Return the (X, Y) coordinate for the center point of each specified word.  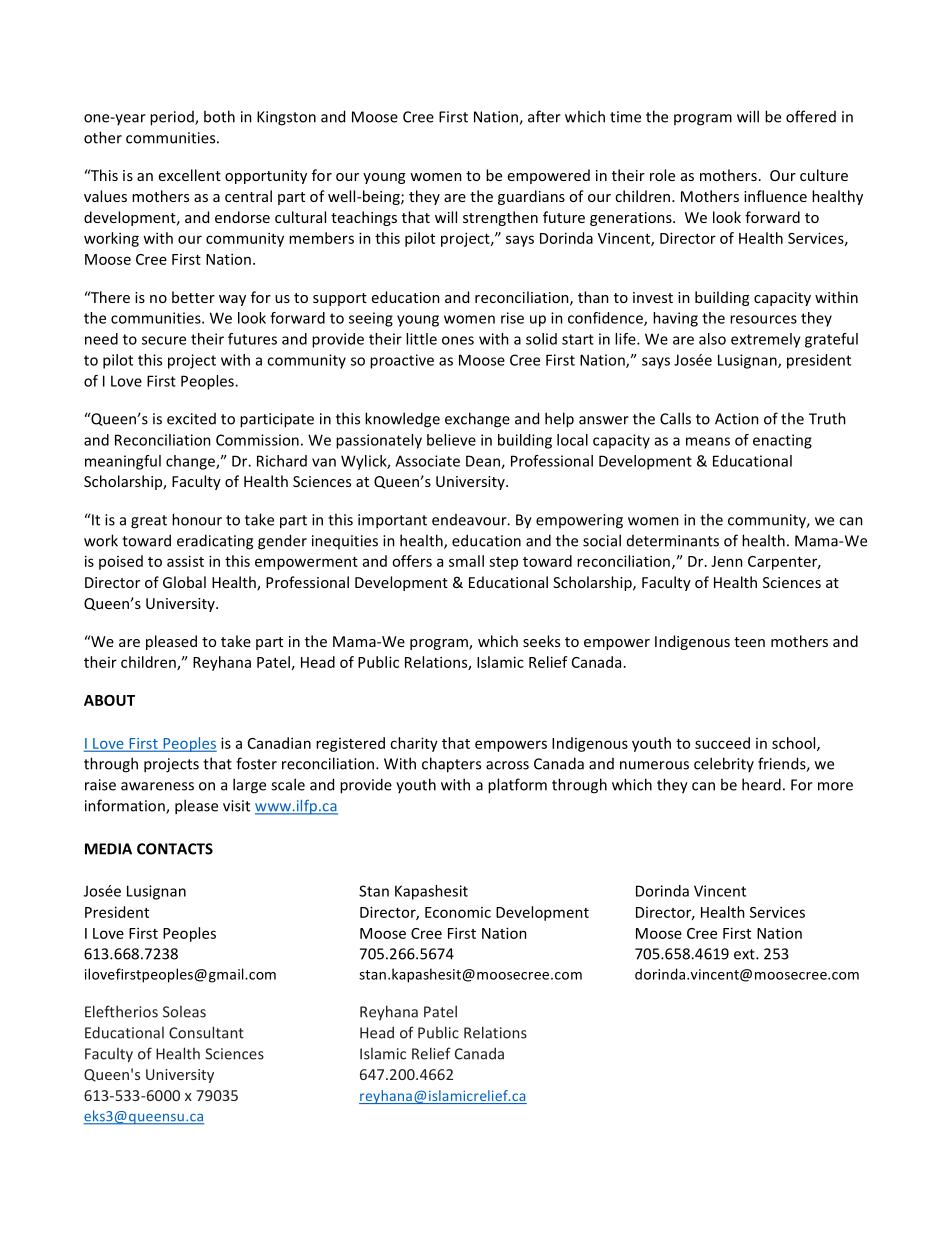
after (544, 116)
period (173, 118)
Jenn (727, 561)
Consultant (206, 1032)
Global (184, 582)
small (466, 561)
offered (811, 116)
